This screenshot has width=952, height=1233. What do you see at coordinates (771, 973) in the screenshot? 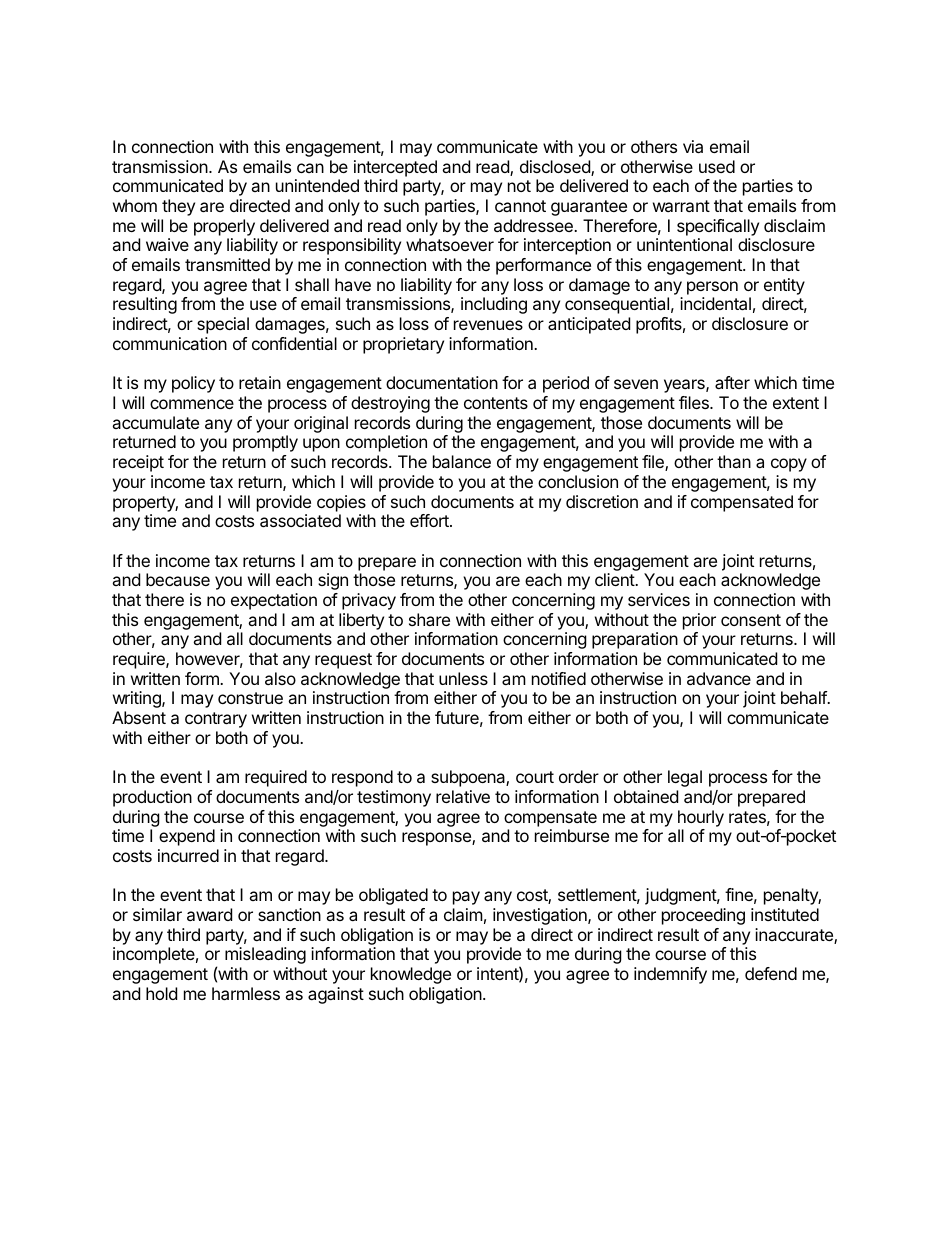
I see `defend` at bounding box center [771, 973].
